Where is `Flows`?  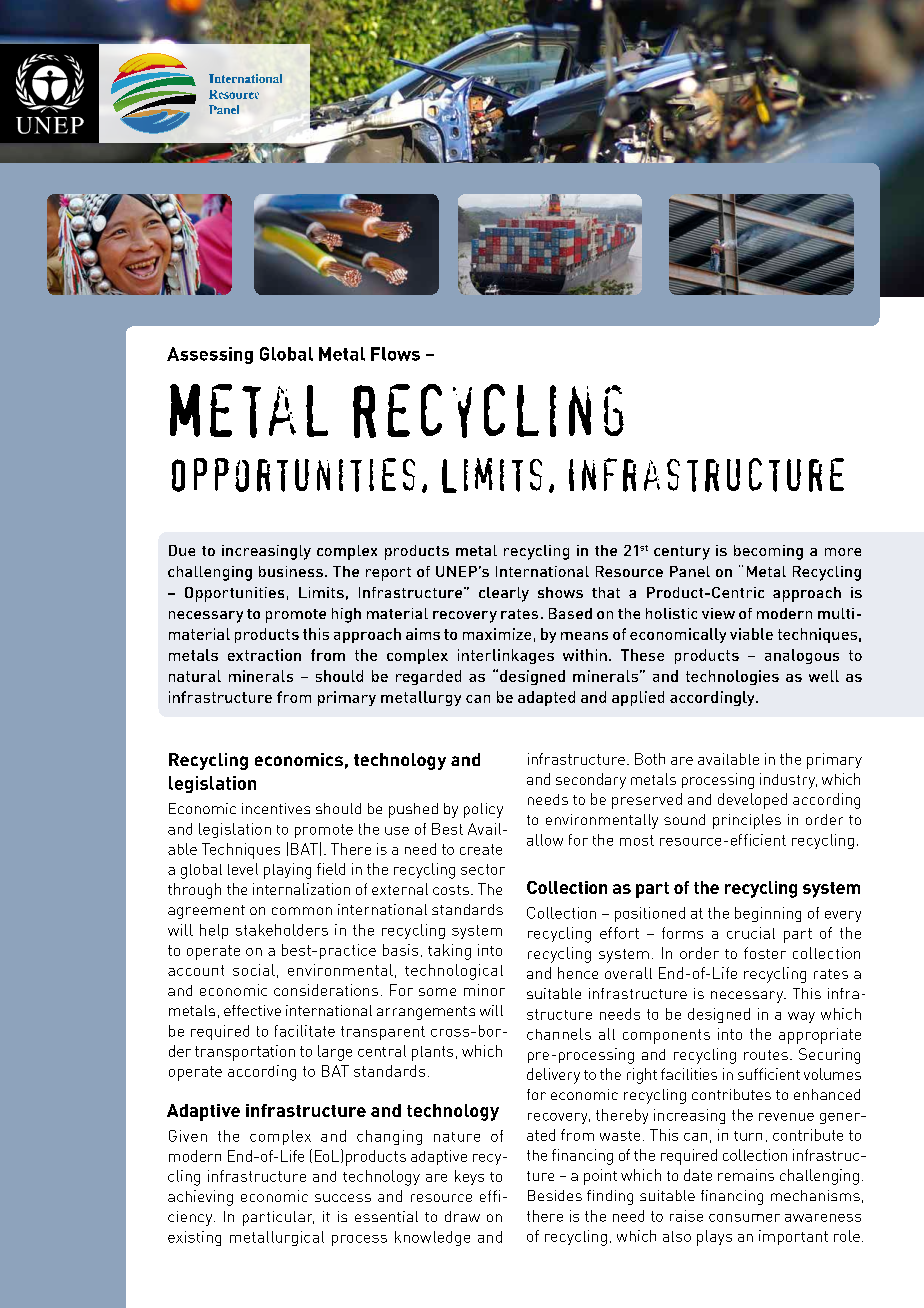 Flows is located at coordinates (395, 354).
